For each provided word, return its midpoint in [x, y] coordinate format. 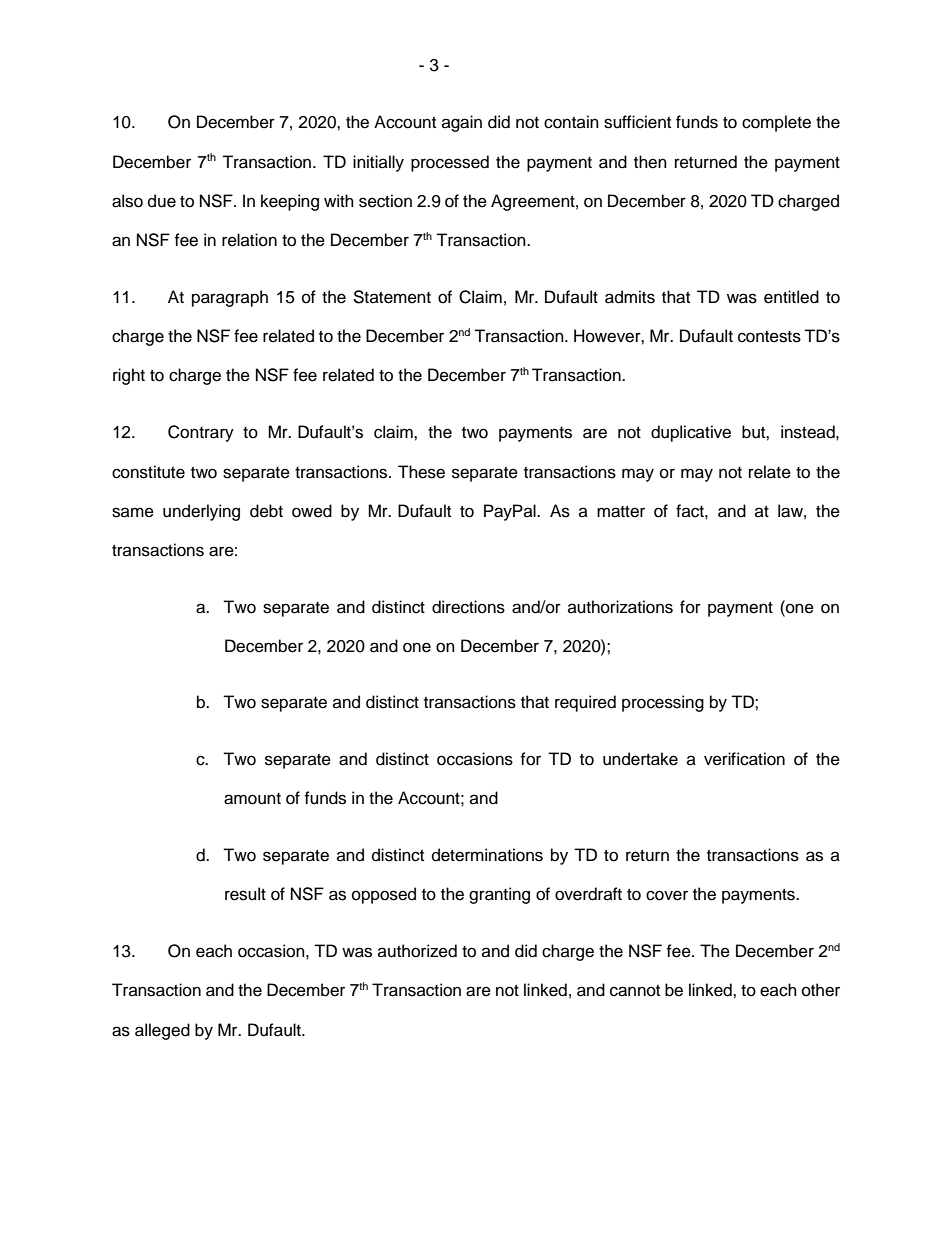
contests [769, 337]
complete [776, 123]
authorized [417, 951]
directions [468, 607]
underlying [201, 512]
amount [252, 799]
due [162, 201]
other [821, 990]
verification [744, 759]
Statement [392, 297]
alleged [162, 1031]
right [129, 376]
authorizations [620, 607]
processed [450, 163]
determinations [487, 855]
